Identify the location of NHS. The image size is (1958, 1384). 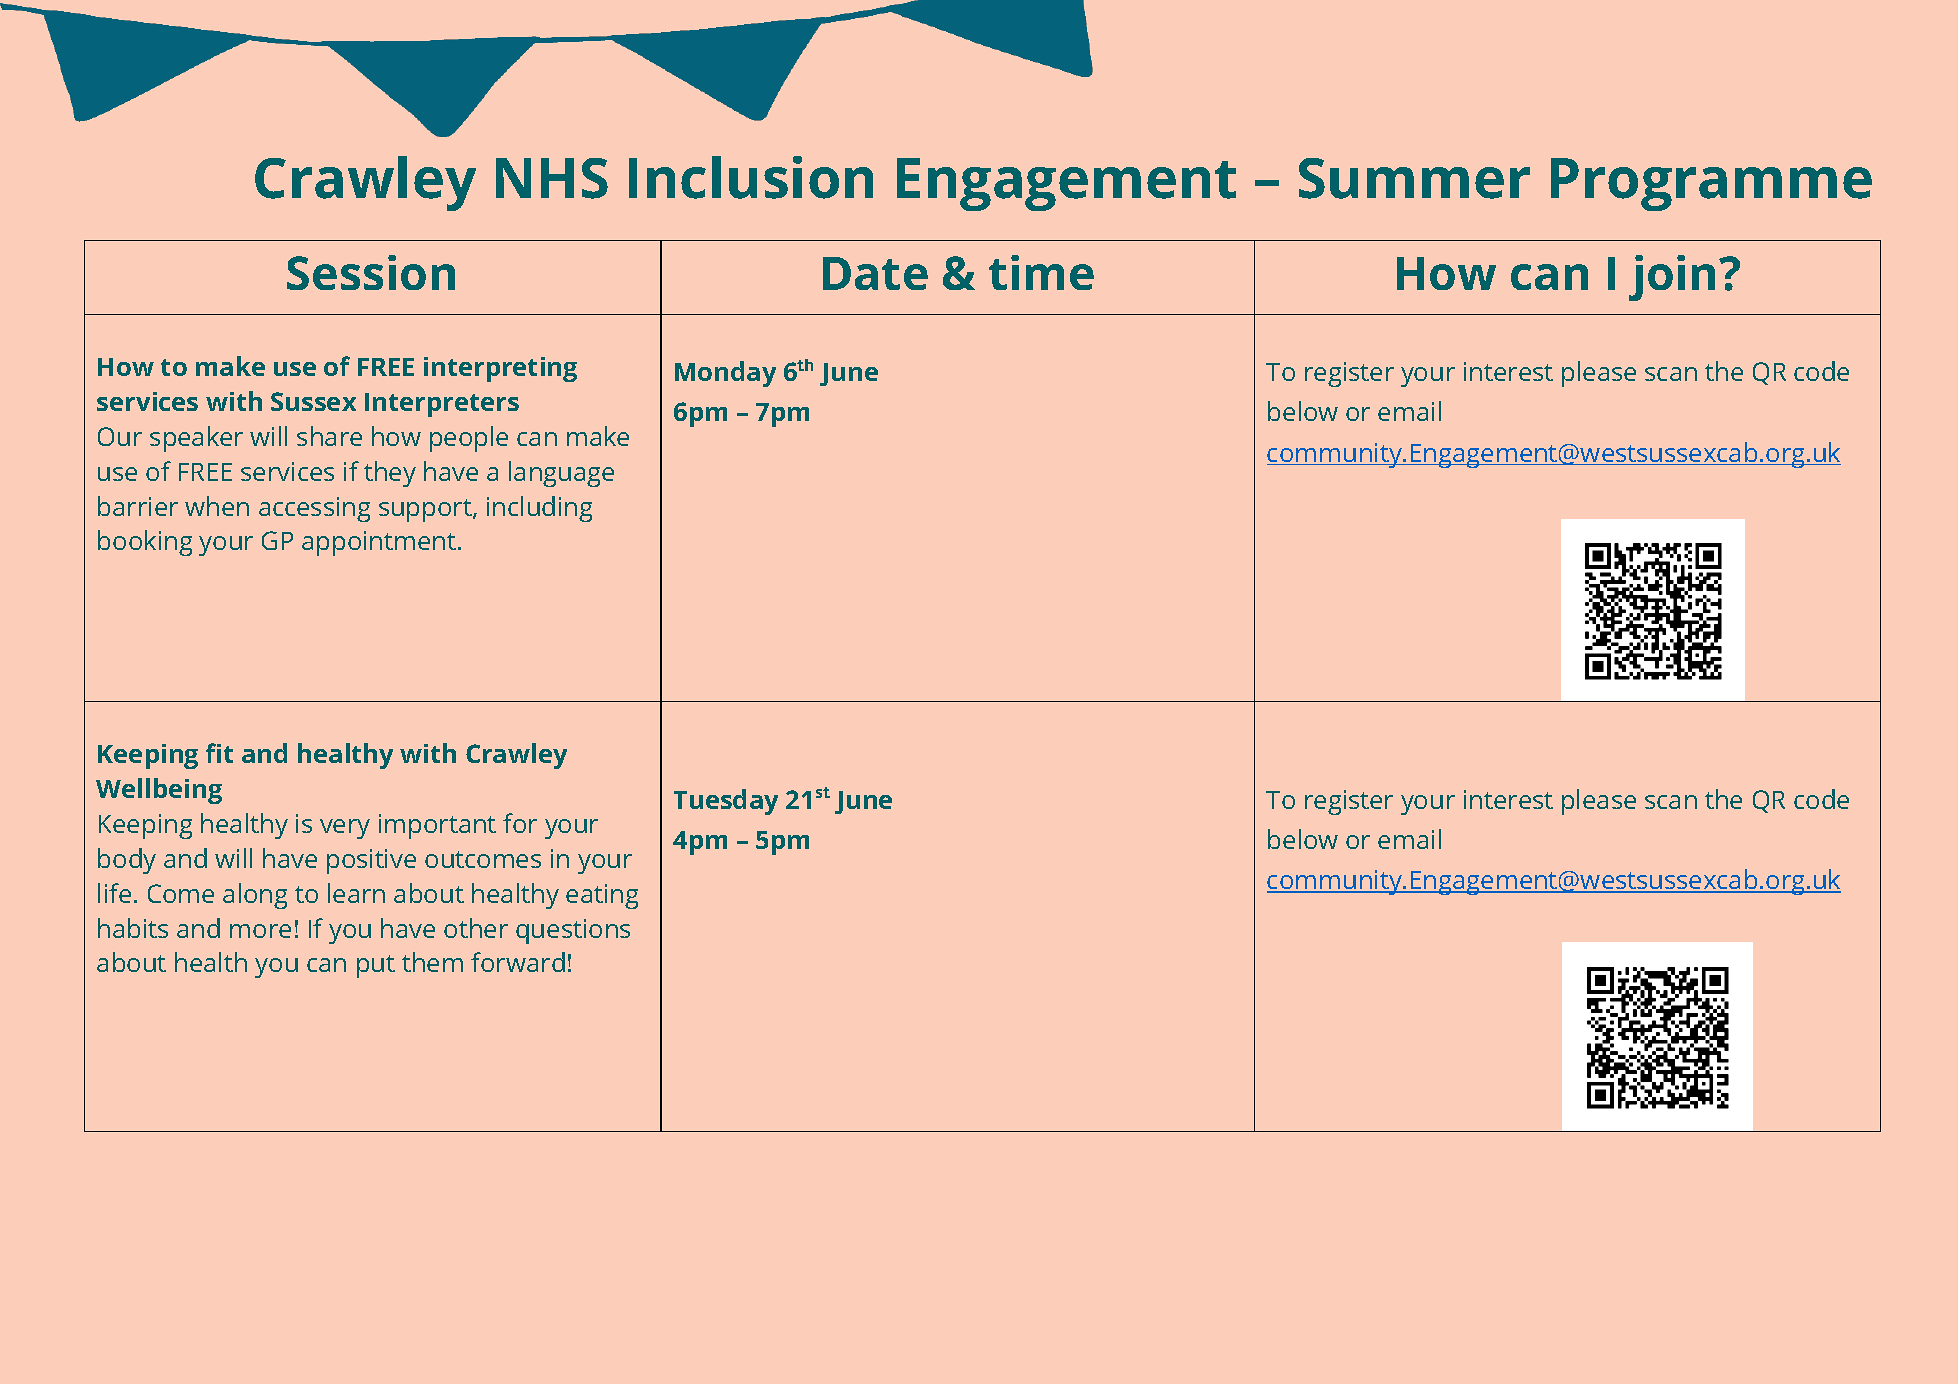
(552, 178).
